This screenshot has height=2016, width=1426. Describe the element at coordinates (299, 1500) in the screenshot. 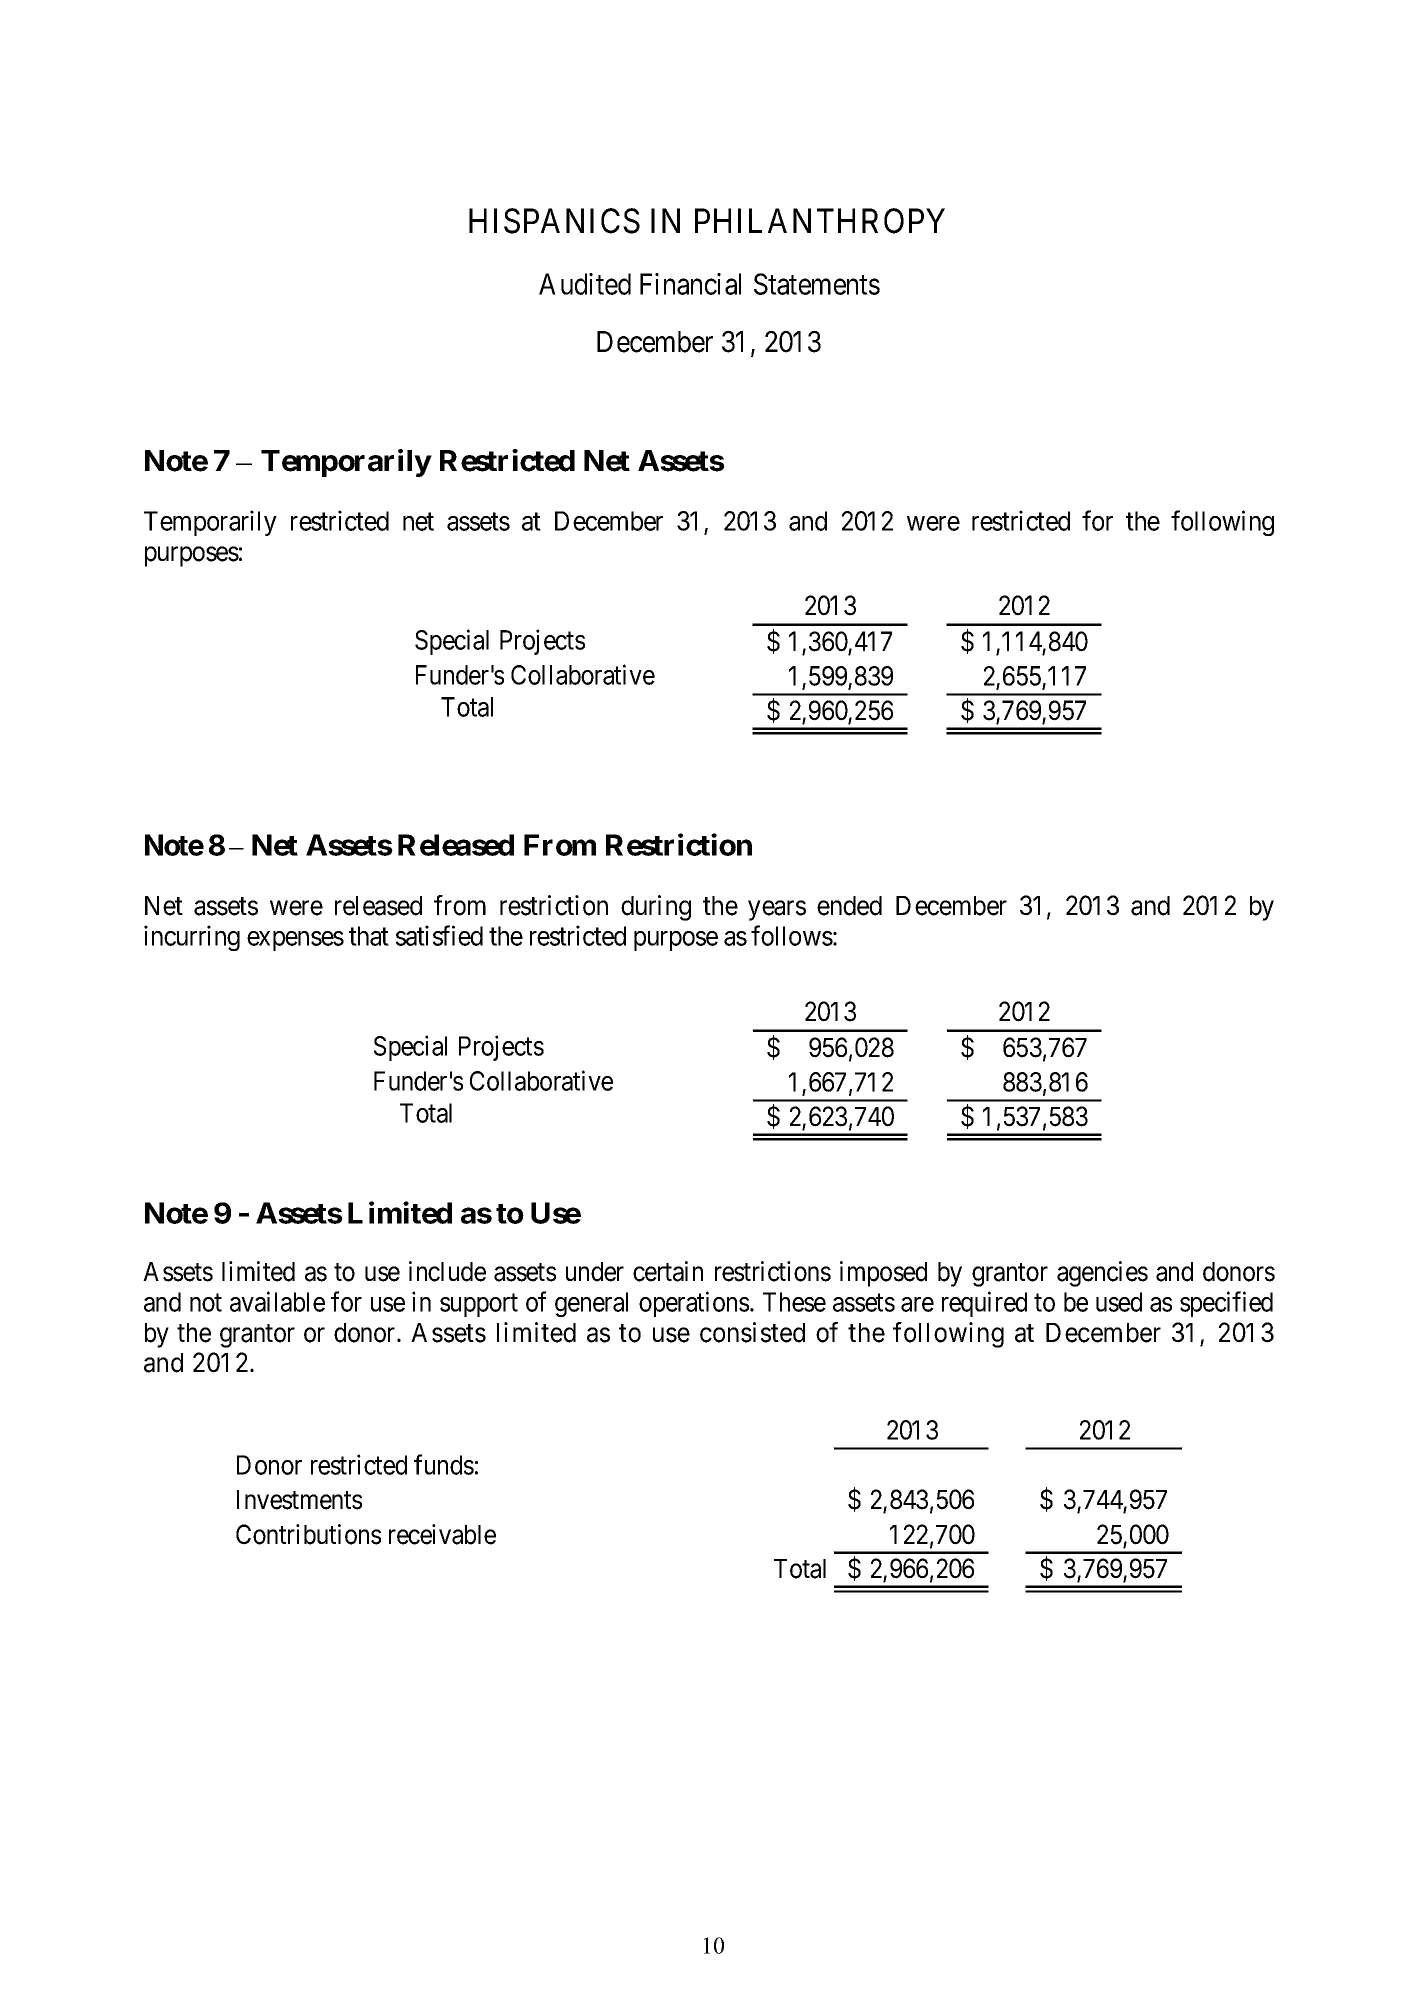

I see `Investments` at that location.
